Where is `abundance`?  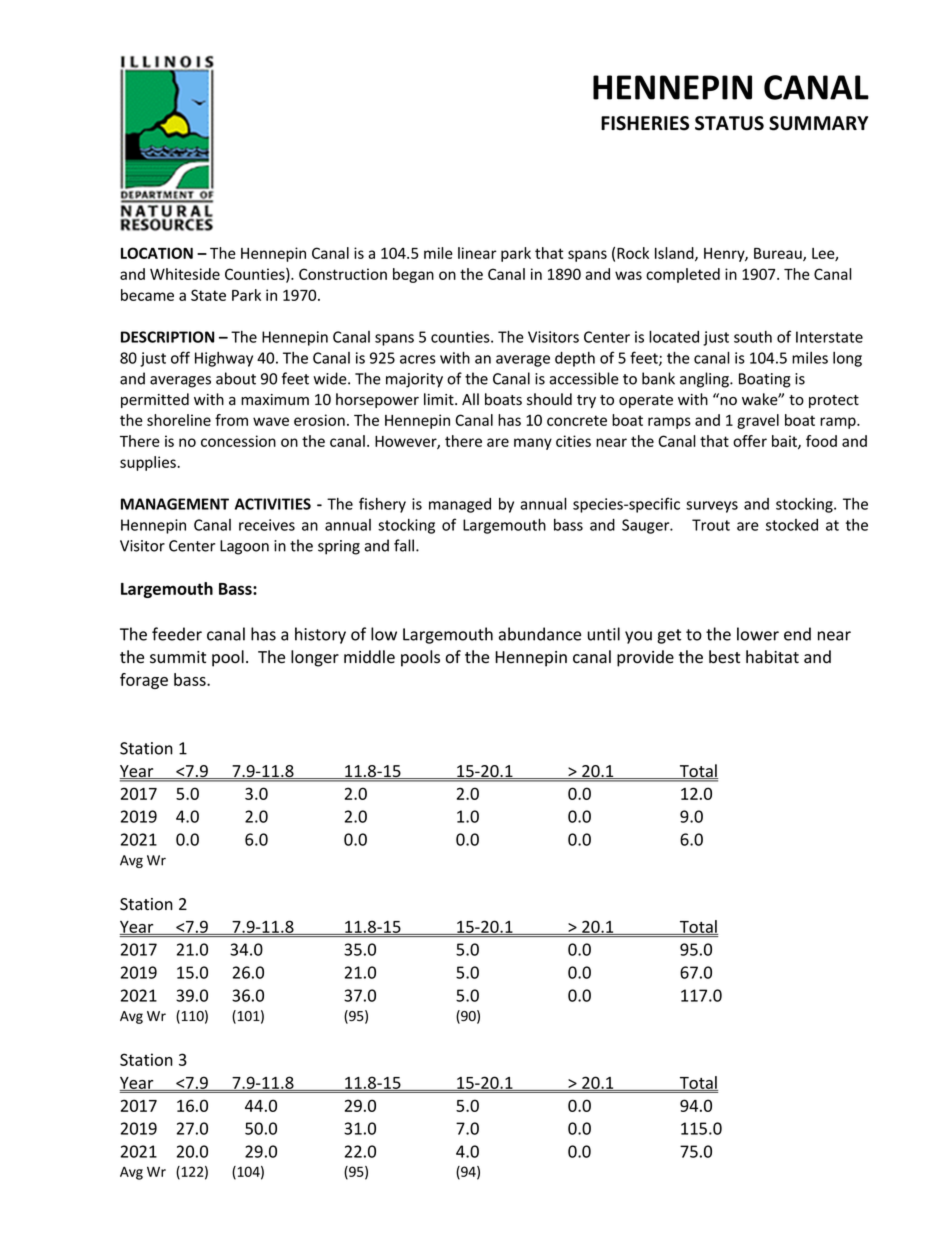 abundance is located at coordinates (540, 634).
